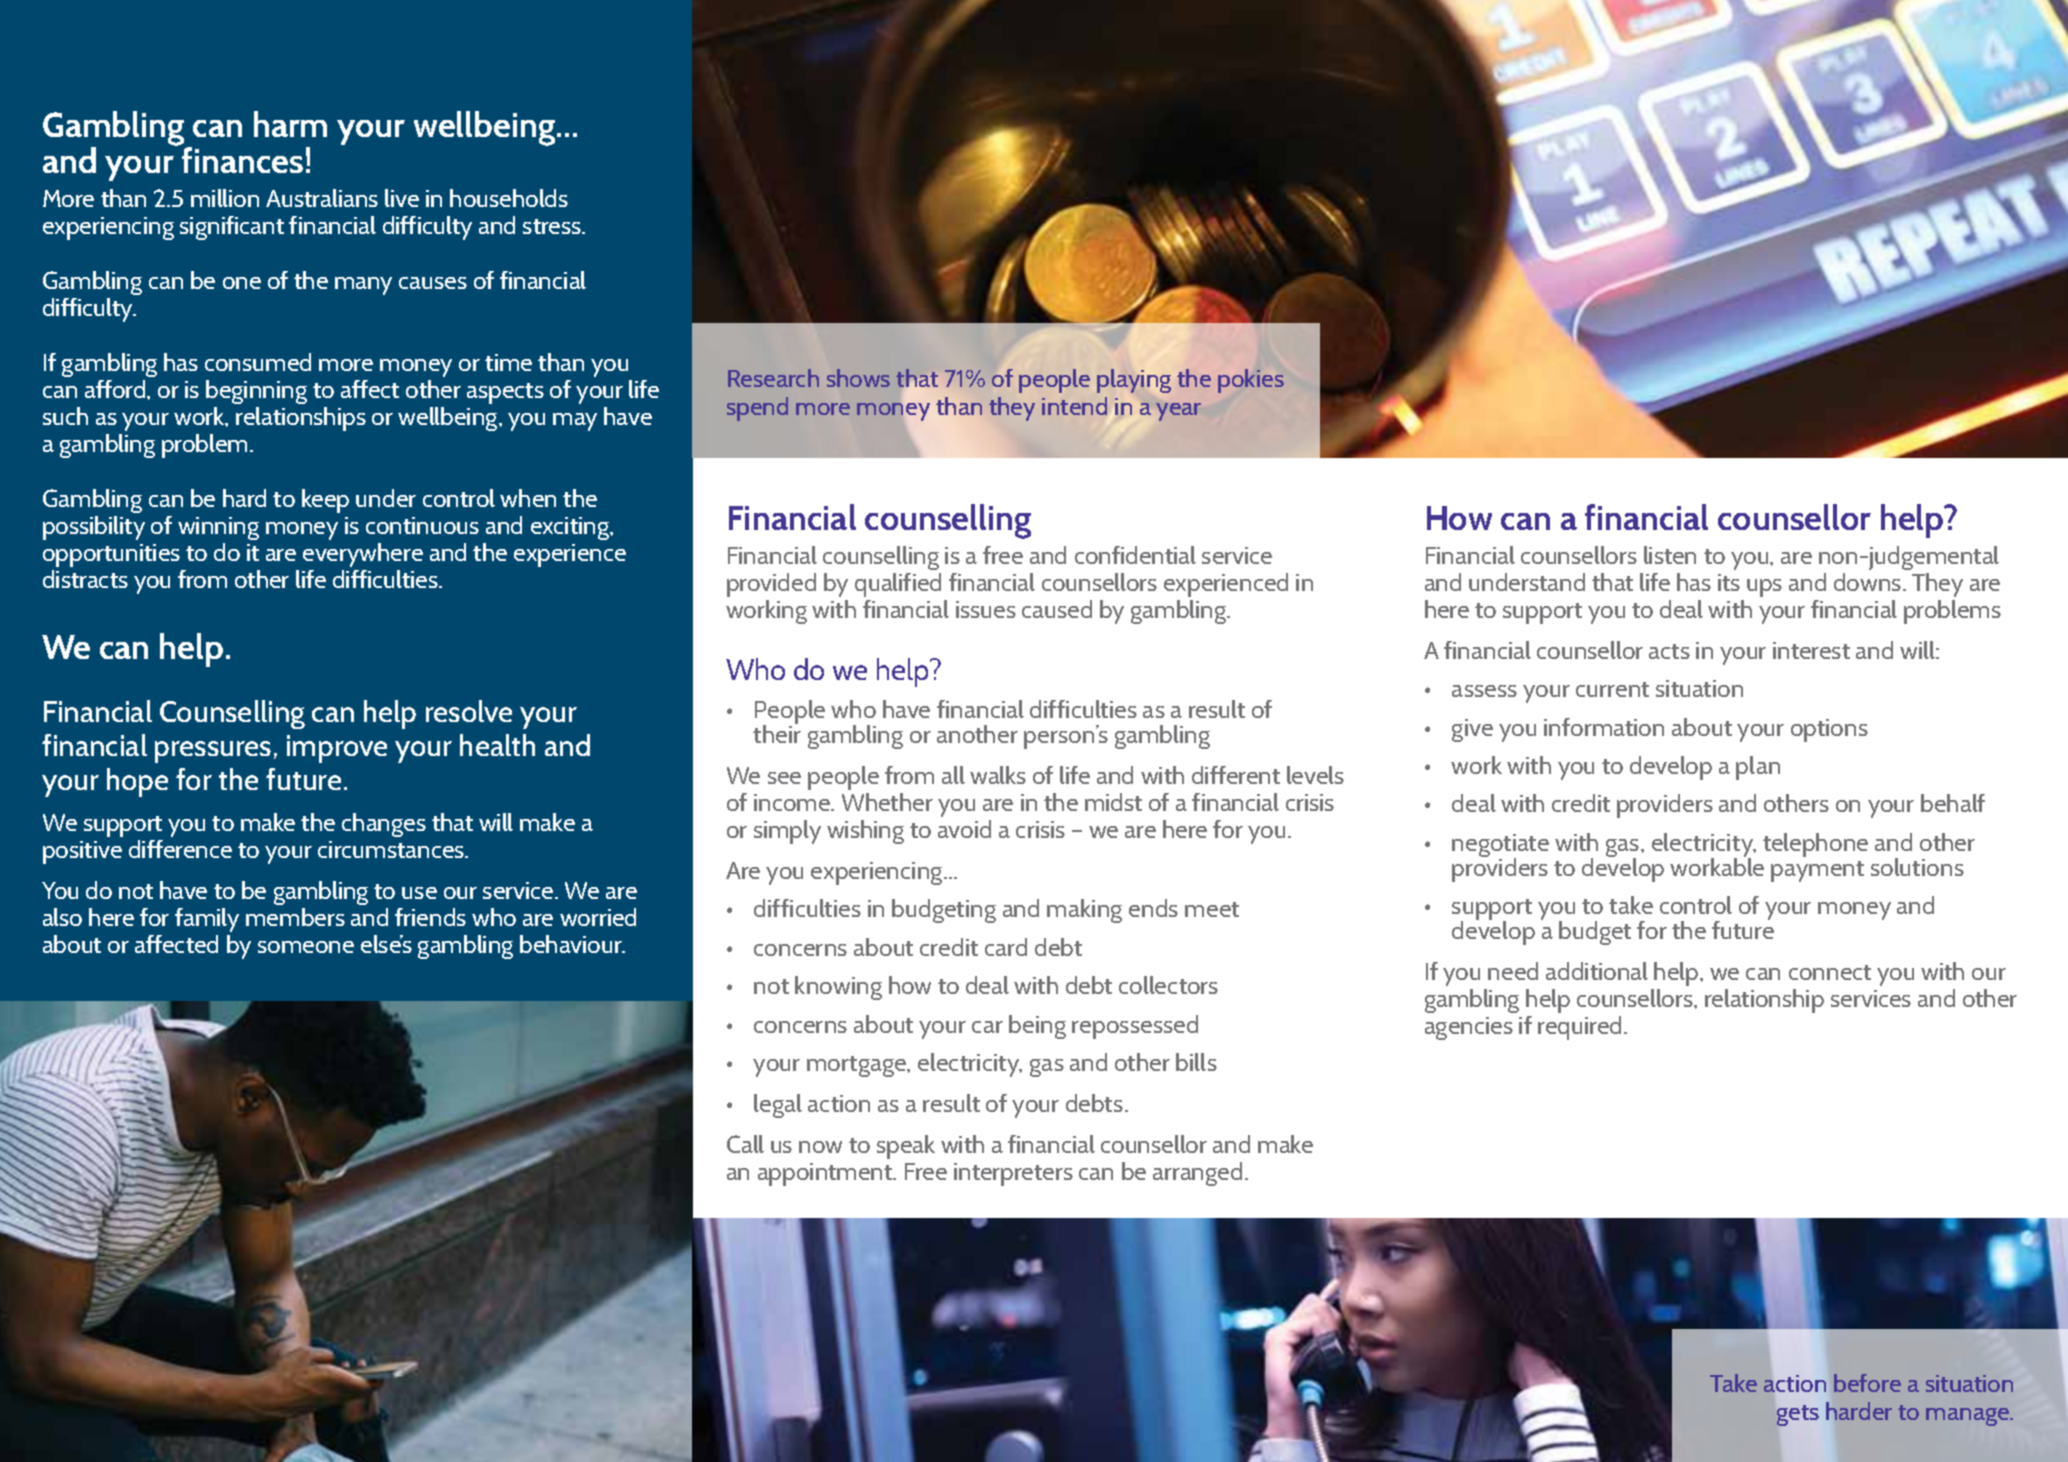  I want to click on gets, so click(1798, 1415).
